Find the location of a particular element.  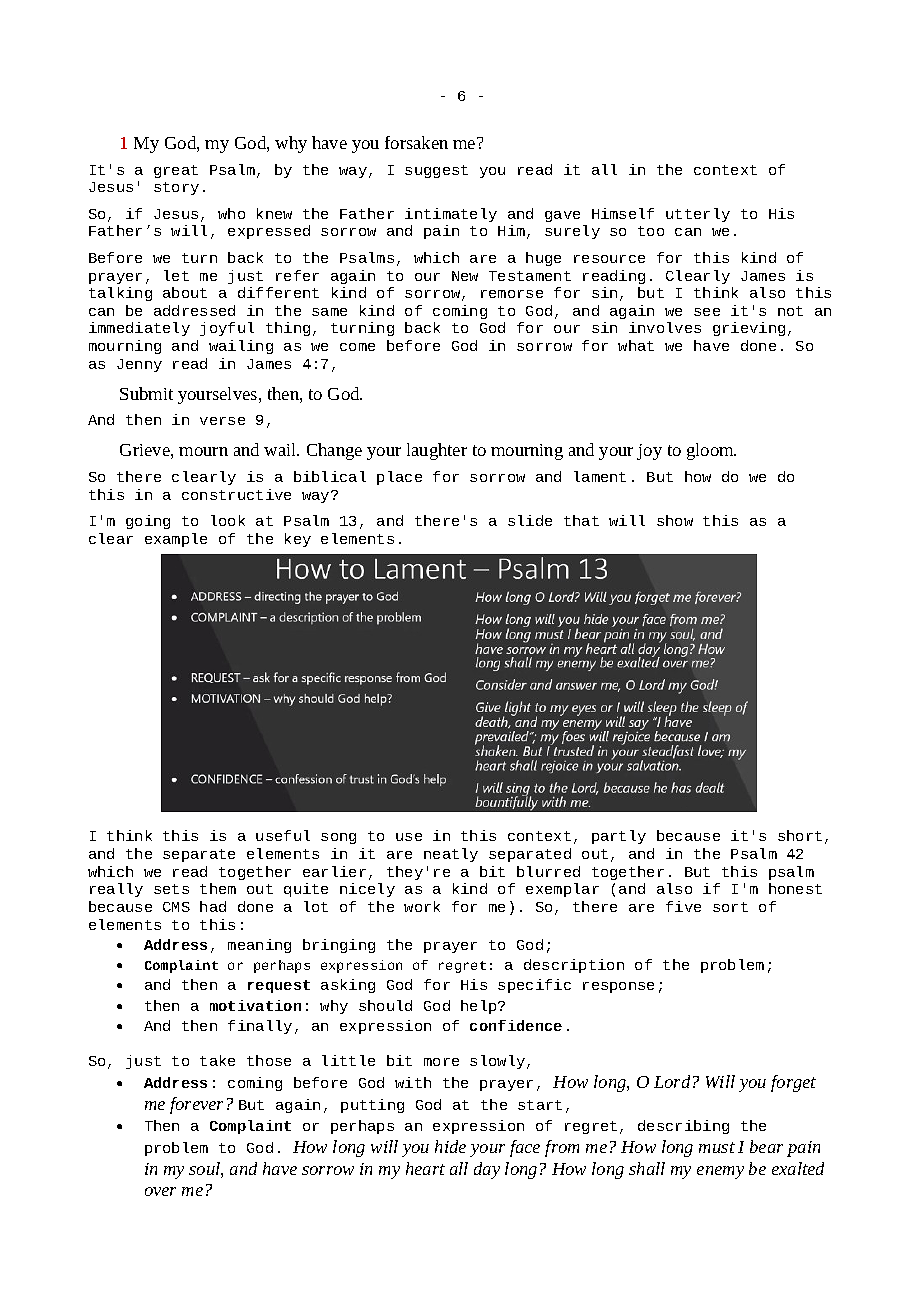

over is located at coordinates (160, 1191).
